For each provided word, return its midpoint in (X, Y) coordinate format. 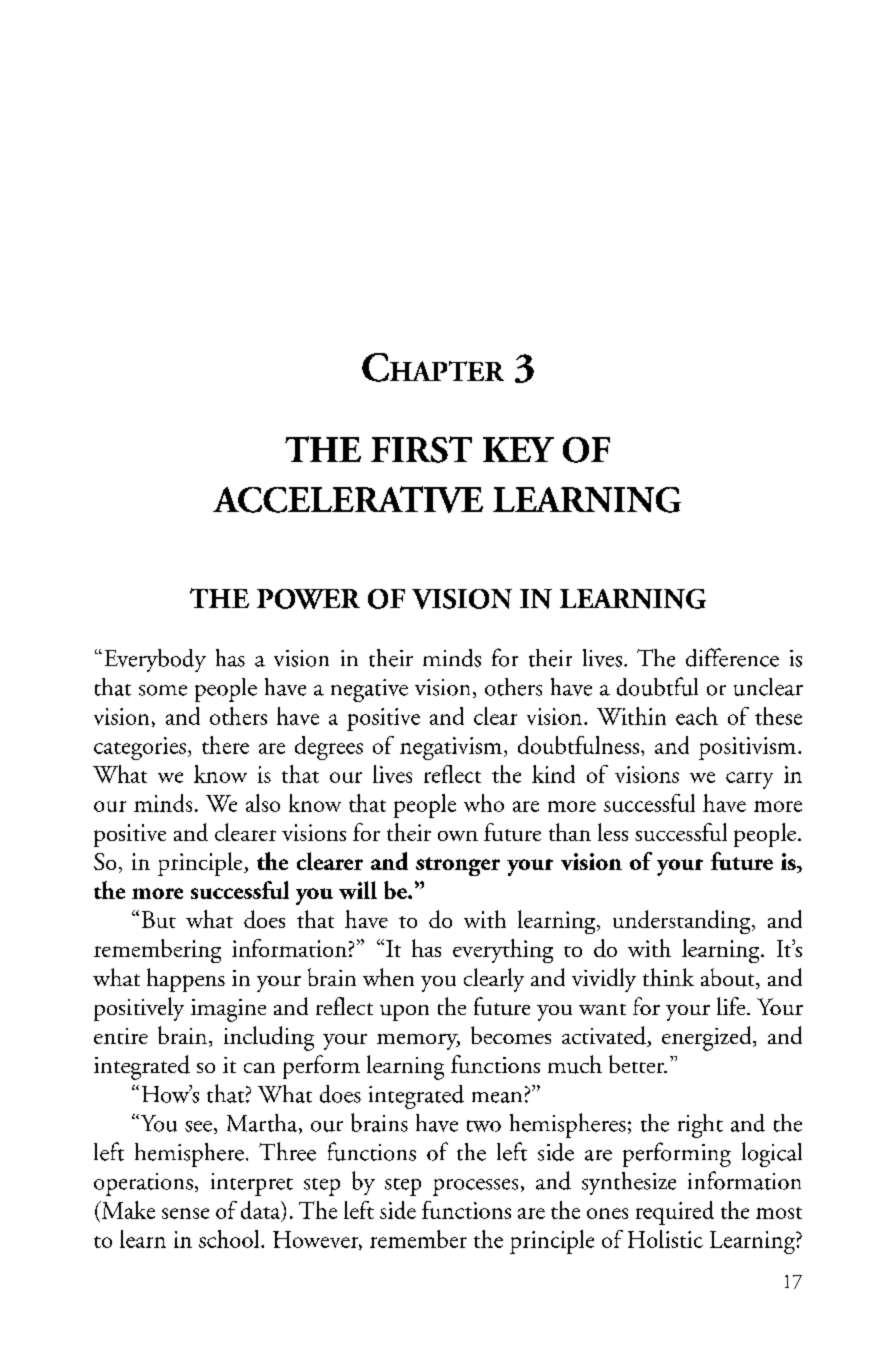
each (697, 716)
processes (475, 1187)
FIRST (421, 449)
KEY (518, 449)
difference (732, 657)
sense (185, 1213)
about (729, 978)
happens (186, 980)
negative (369, 690)
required (675, 1213)
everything (503, 951)
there (225, 745)
